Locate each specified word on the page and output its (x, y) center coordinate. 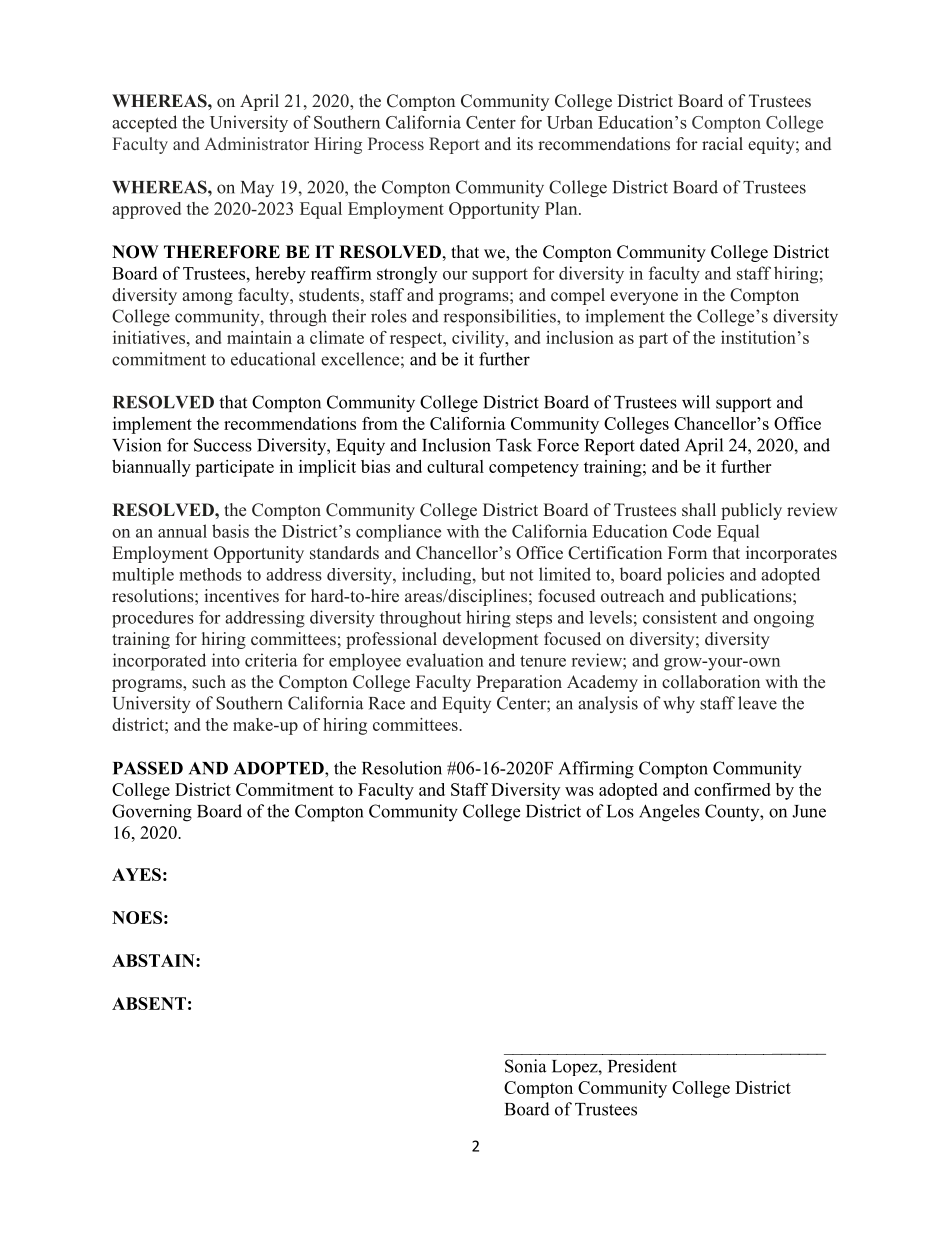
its (525, 143)
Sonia (525, 1066)
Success (223, 445)
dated (660, 445)
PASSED (148, 768)
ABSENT (149, 1003)
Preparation (519, 683)
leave (757, 703)
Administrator (256, 143)
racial (722, 143)
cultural (455, 466)
